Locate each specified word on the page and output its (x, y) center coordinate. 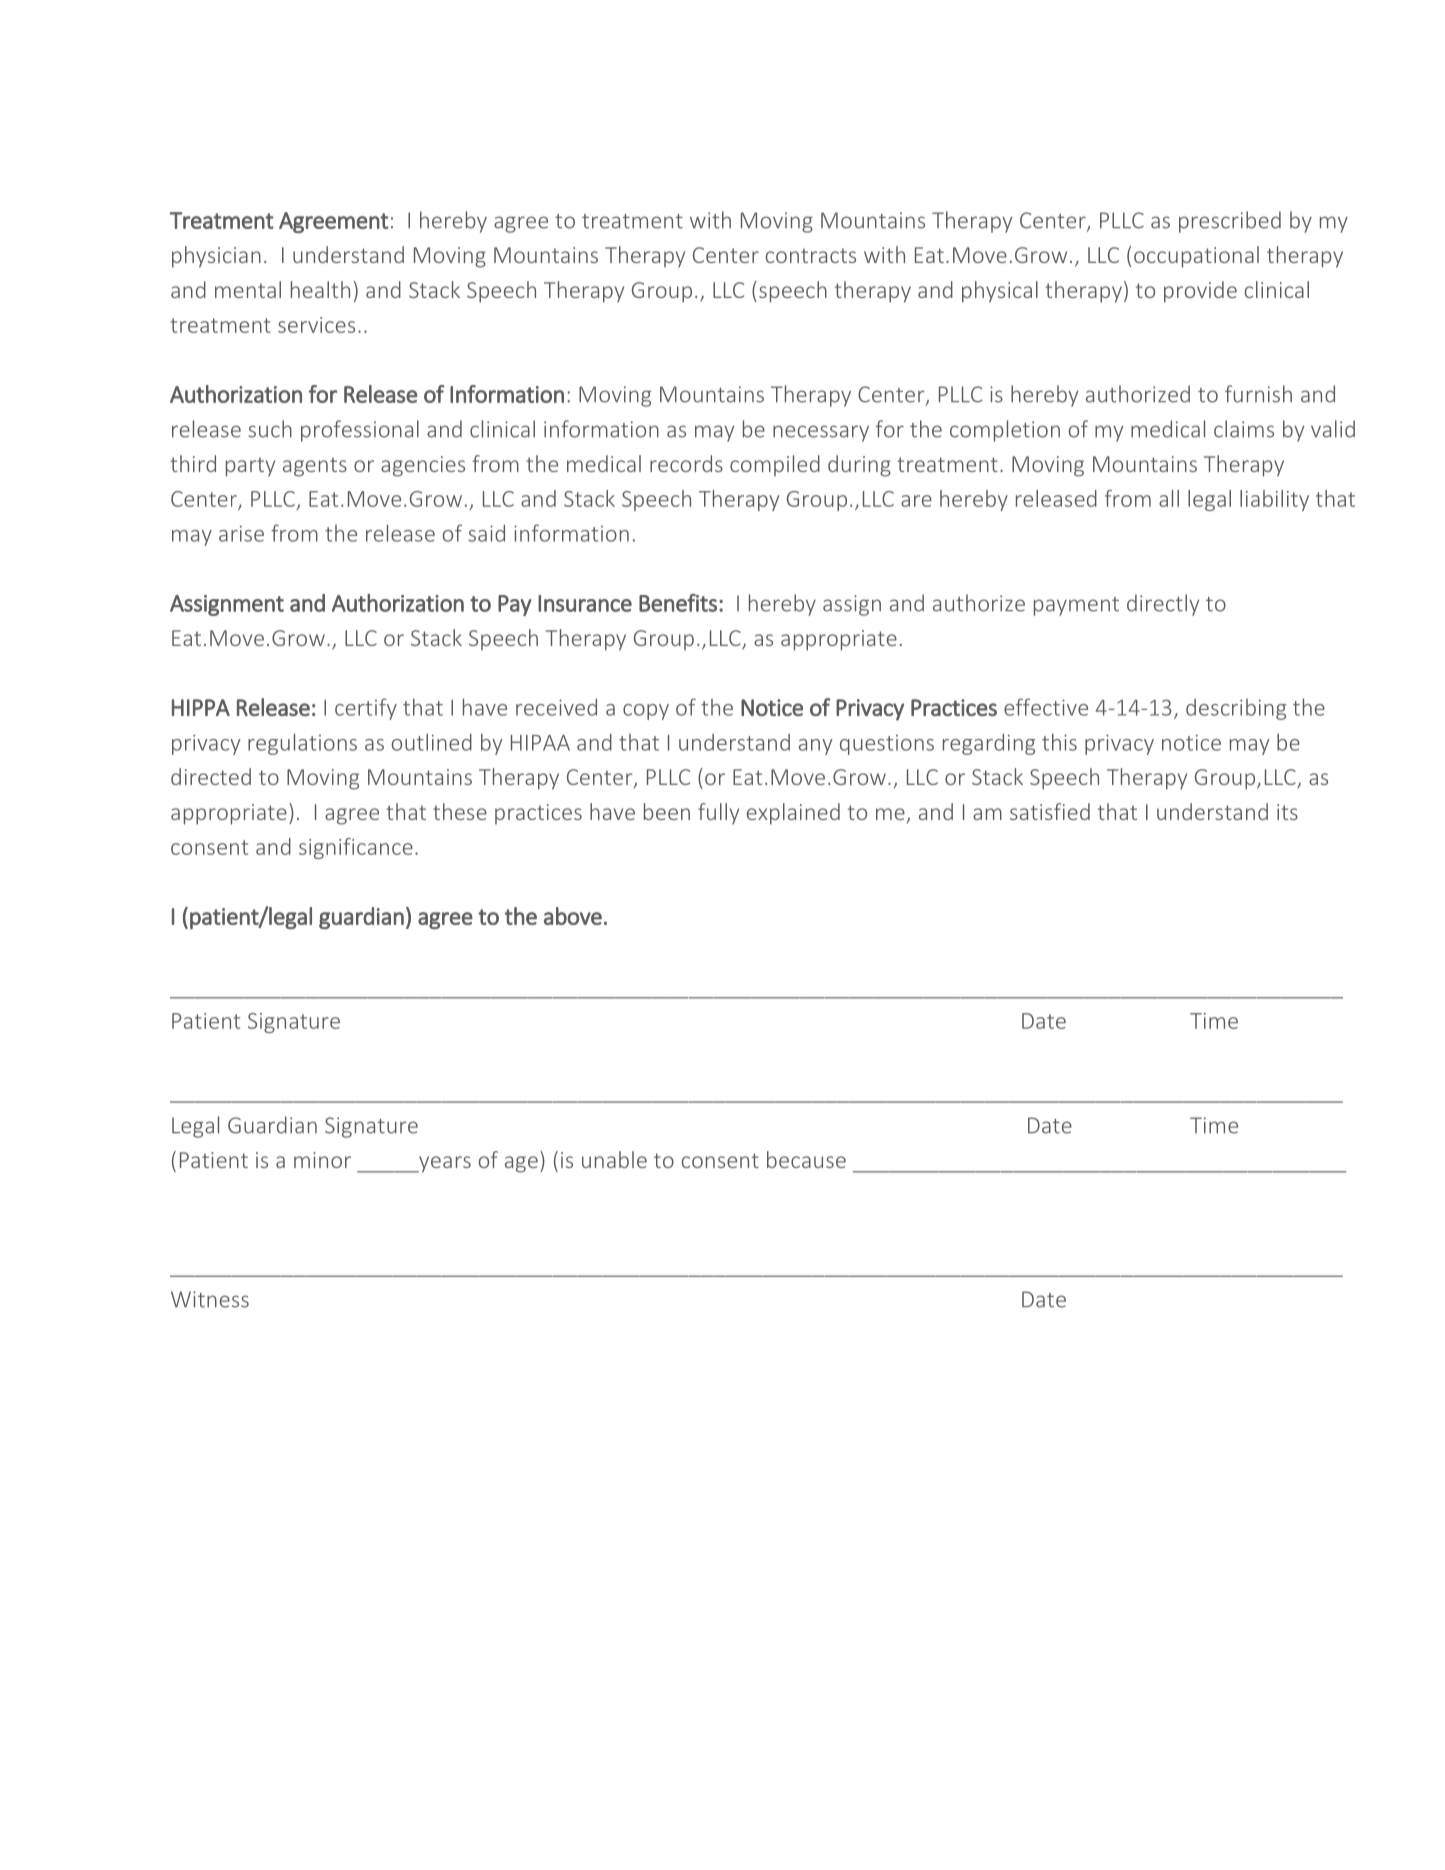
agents (315, 467)
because (806, 1159)
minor (322, 1160)
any (816, 747)
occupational (1196, 257)
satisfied (1050, 811)
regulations (302, 744)
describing (1236, 709)
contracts (811, 255)
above (573, 916)
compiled (775, 465)
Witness (210, 1299)
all (1169, 498)
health (320, 289)
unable (614, 1159)
